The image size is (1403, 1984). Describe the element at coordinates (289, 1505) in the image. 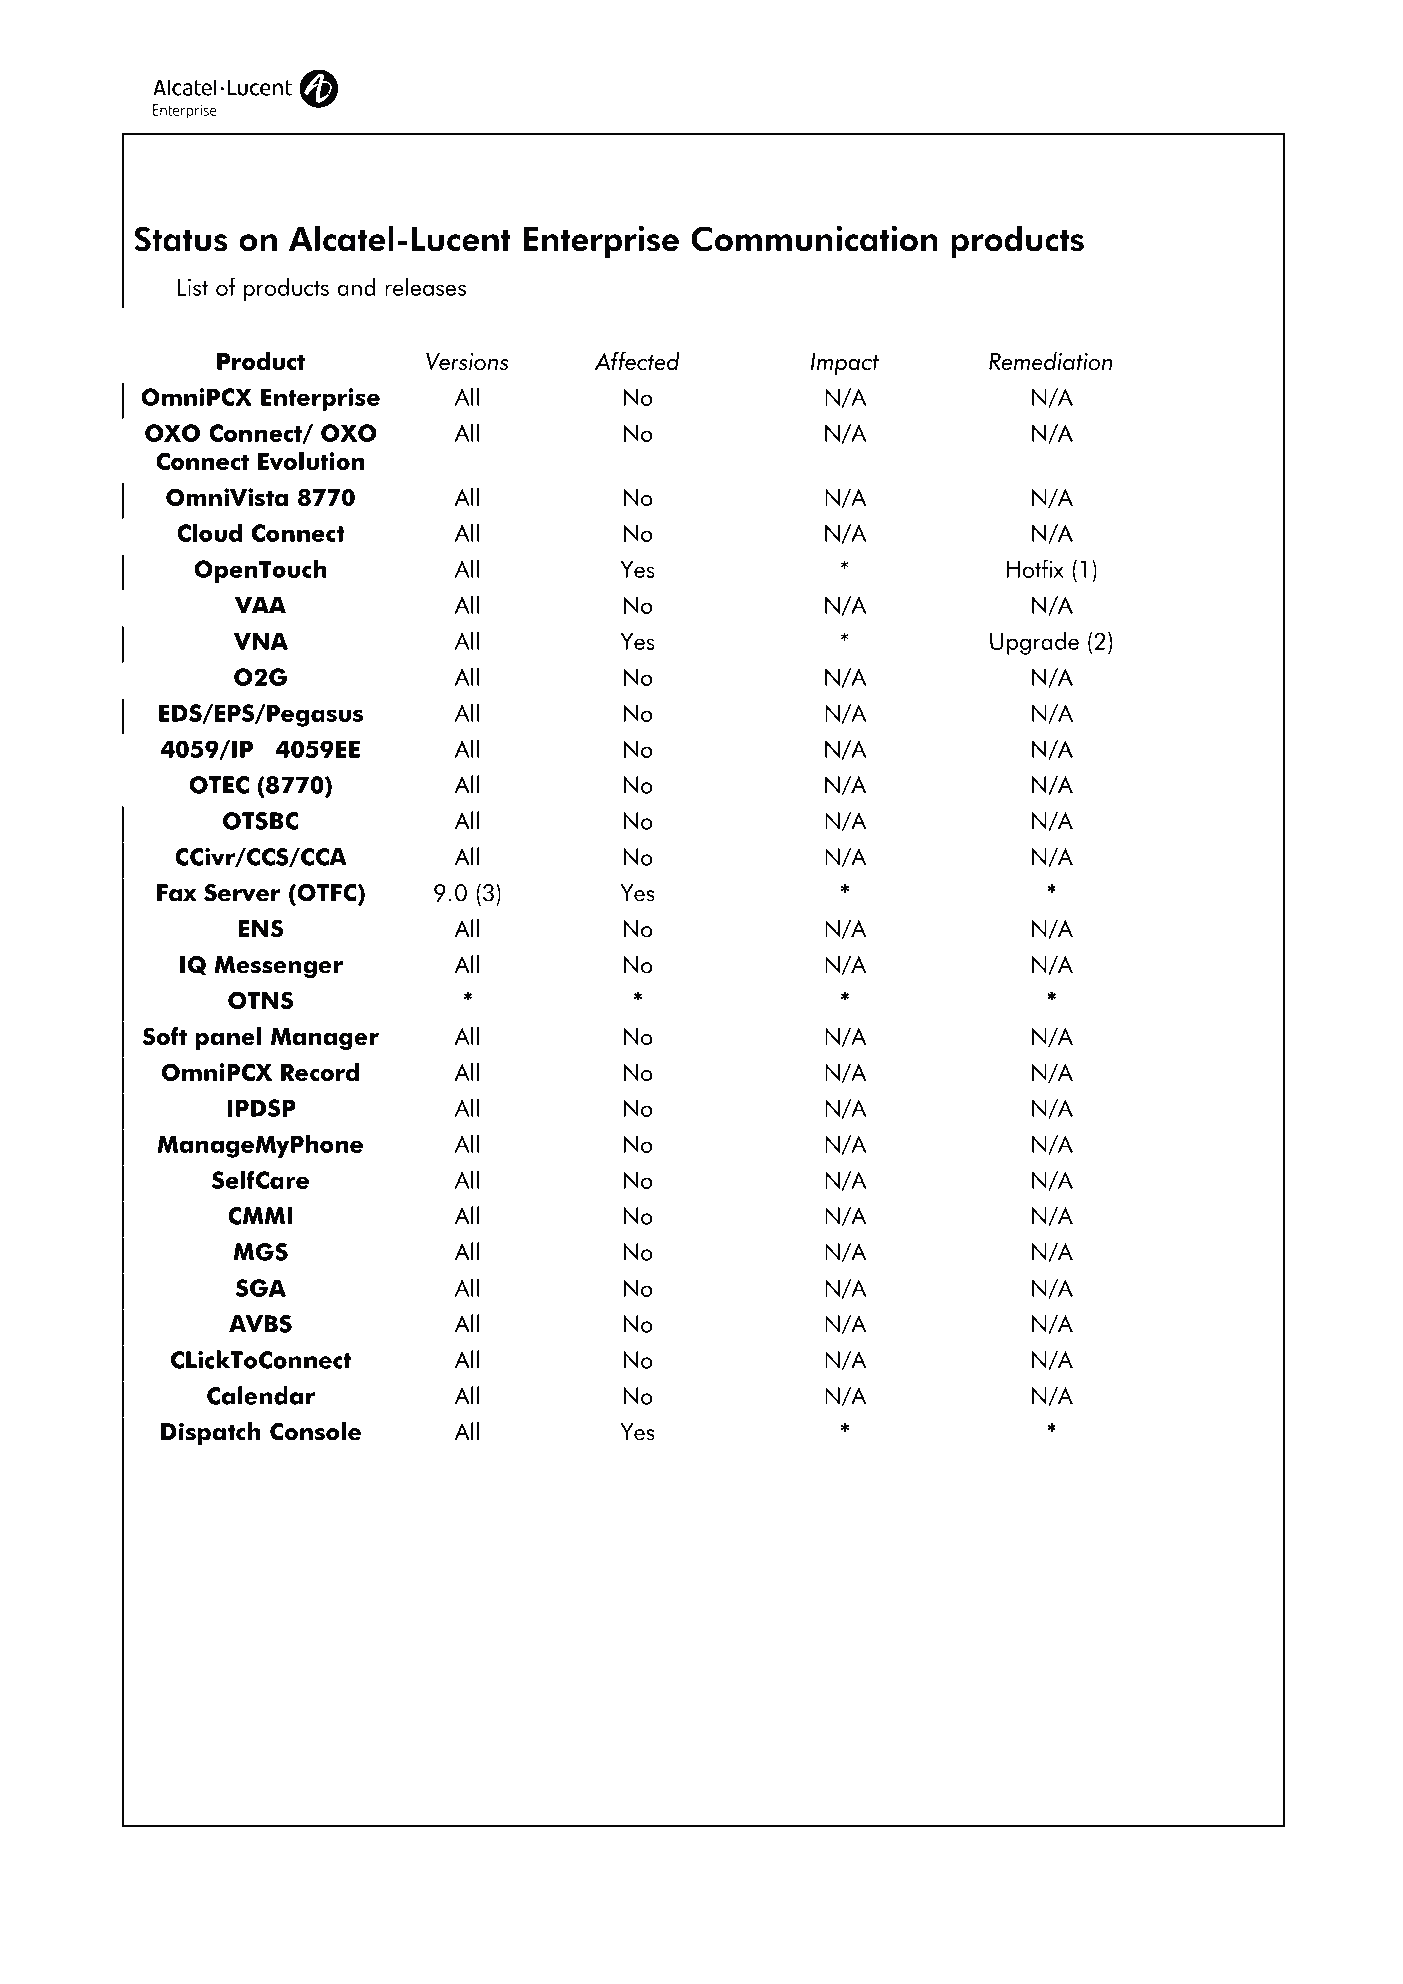

I see `analysis` at that location.
